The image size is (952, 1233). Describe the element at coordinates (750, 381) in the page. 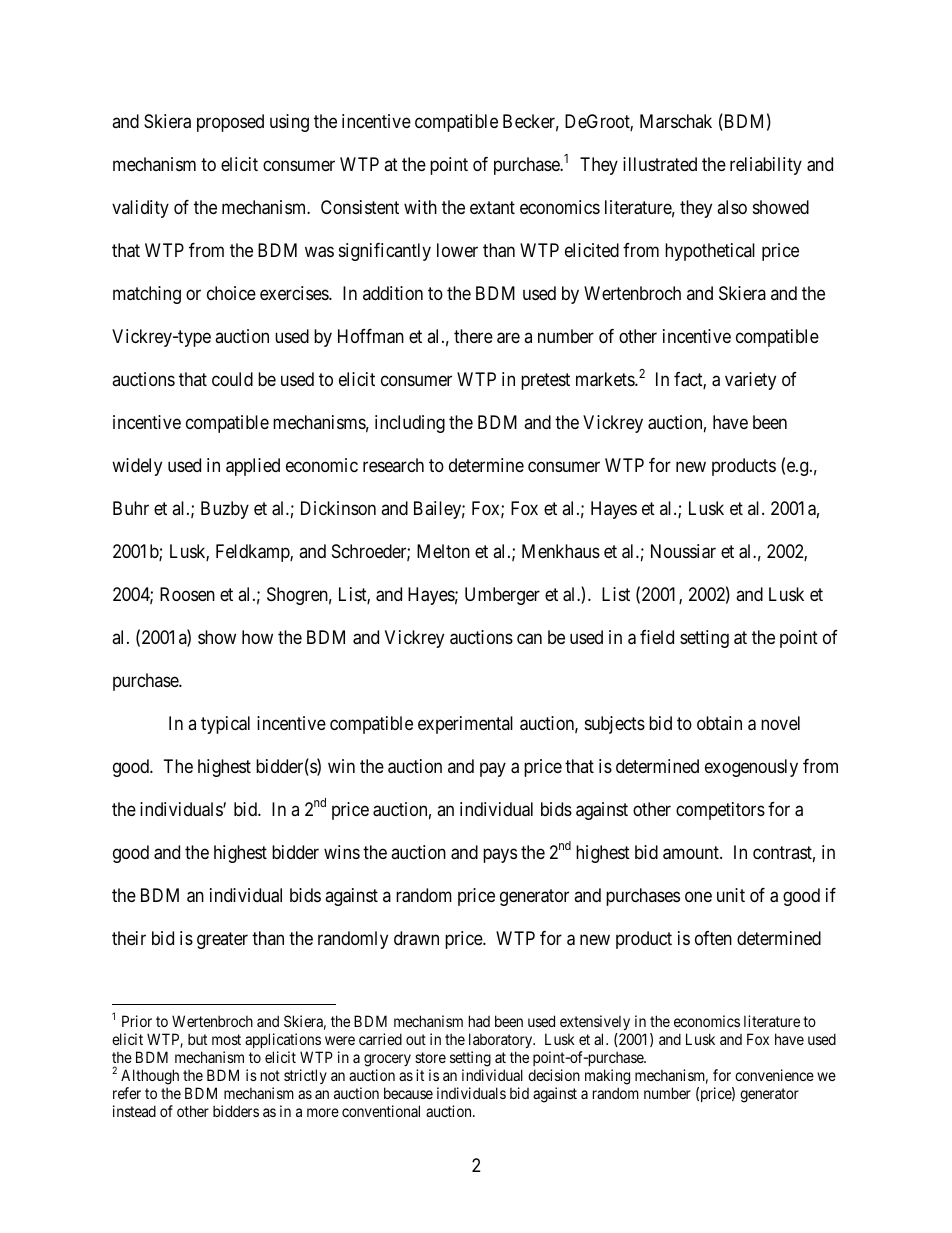

I see `variety` at that location.
